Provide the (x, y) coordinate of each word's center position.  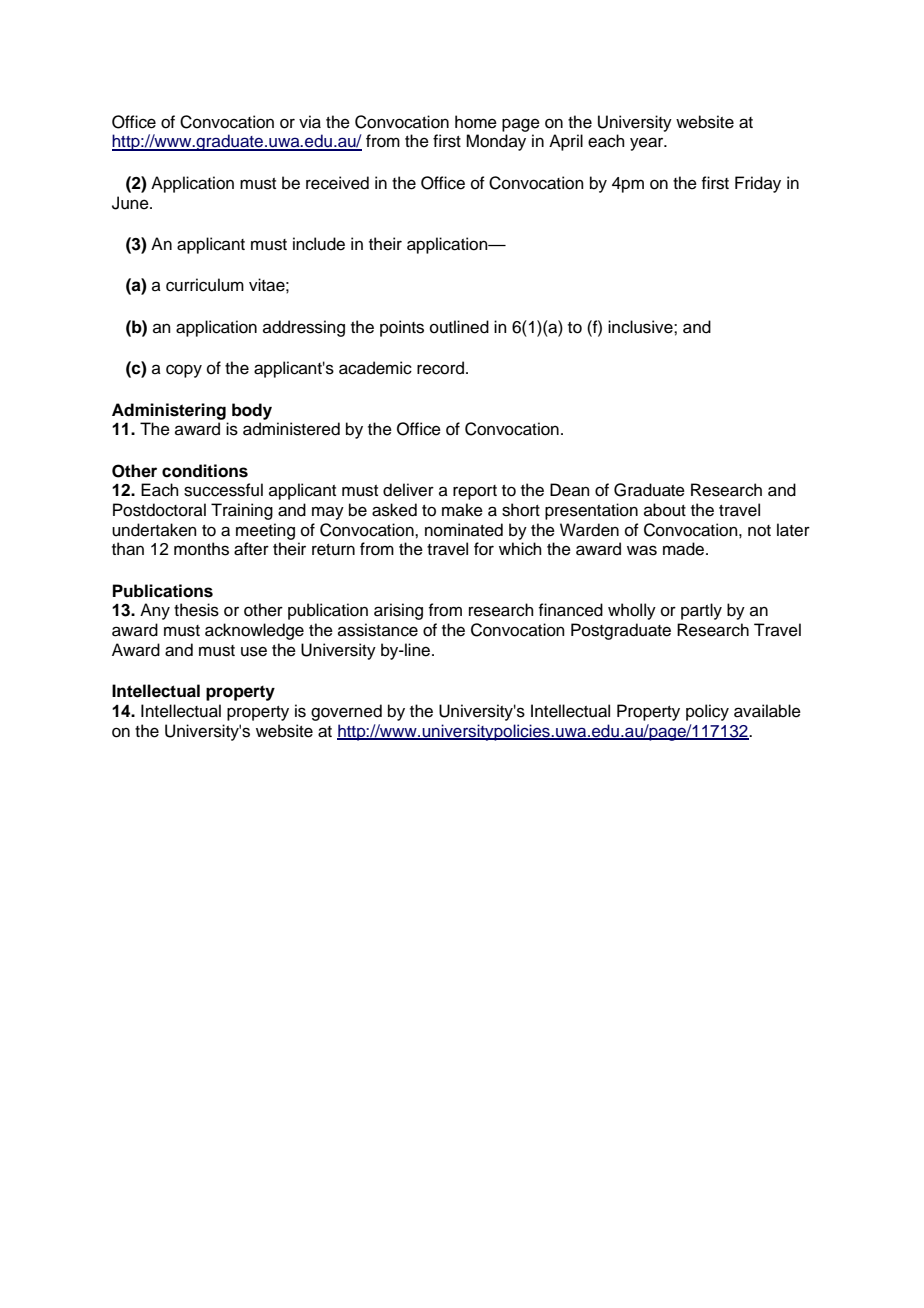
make (462, 510)
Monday (496, 142)
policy (707, 712)
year (648, 144)
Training (242, 511)
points (402, 328)
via (310, 122)
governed (346, 712)
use (254, 651)
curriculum (205, 285)
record (440, 368)
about (665, 510)
